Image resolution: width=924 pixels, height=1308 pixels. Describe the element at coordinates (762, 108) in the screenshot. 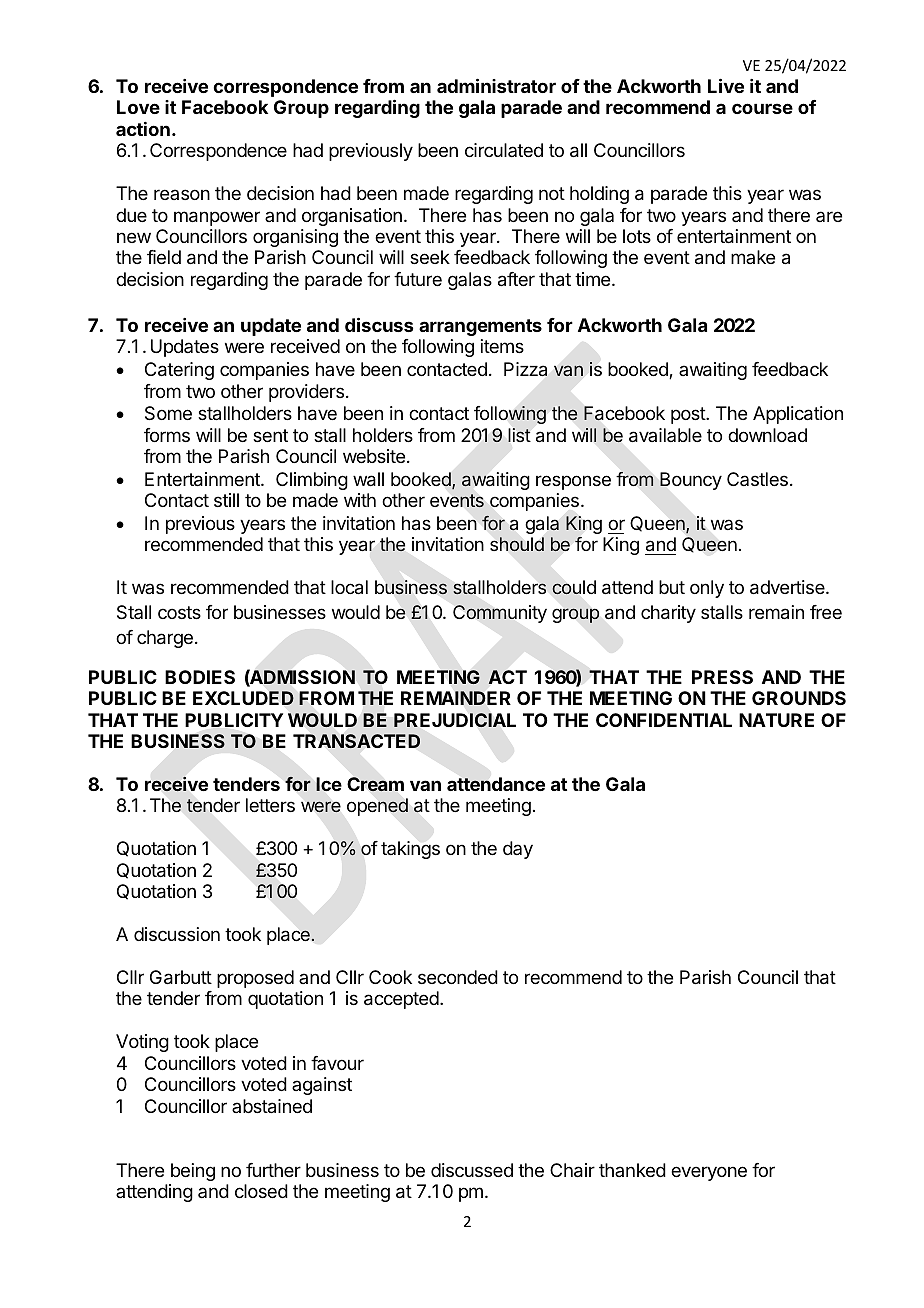

I see `course` at that location.
